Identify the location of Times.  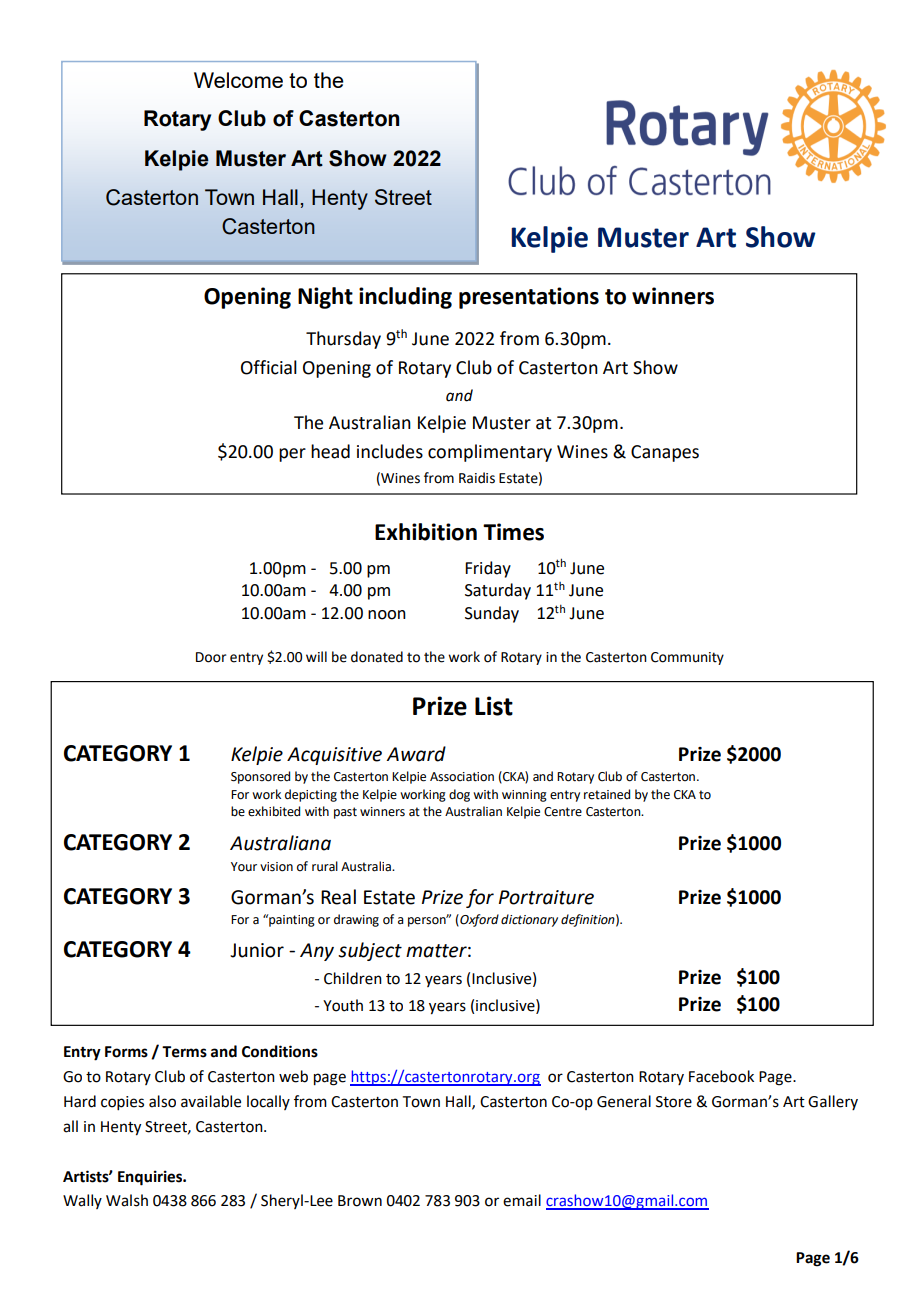
(513, 532).
